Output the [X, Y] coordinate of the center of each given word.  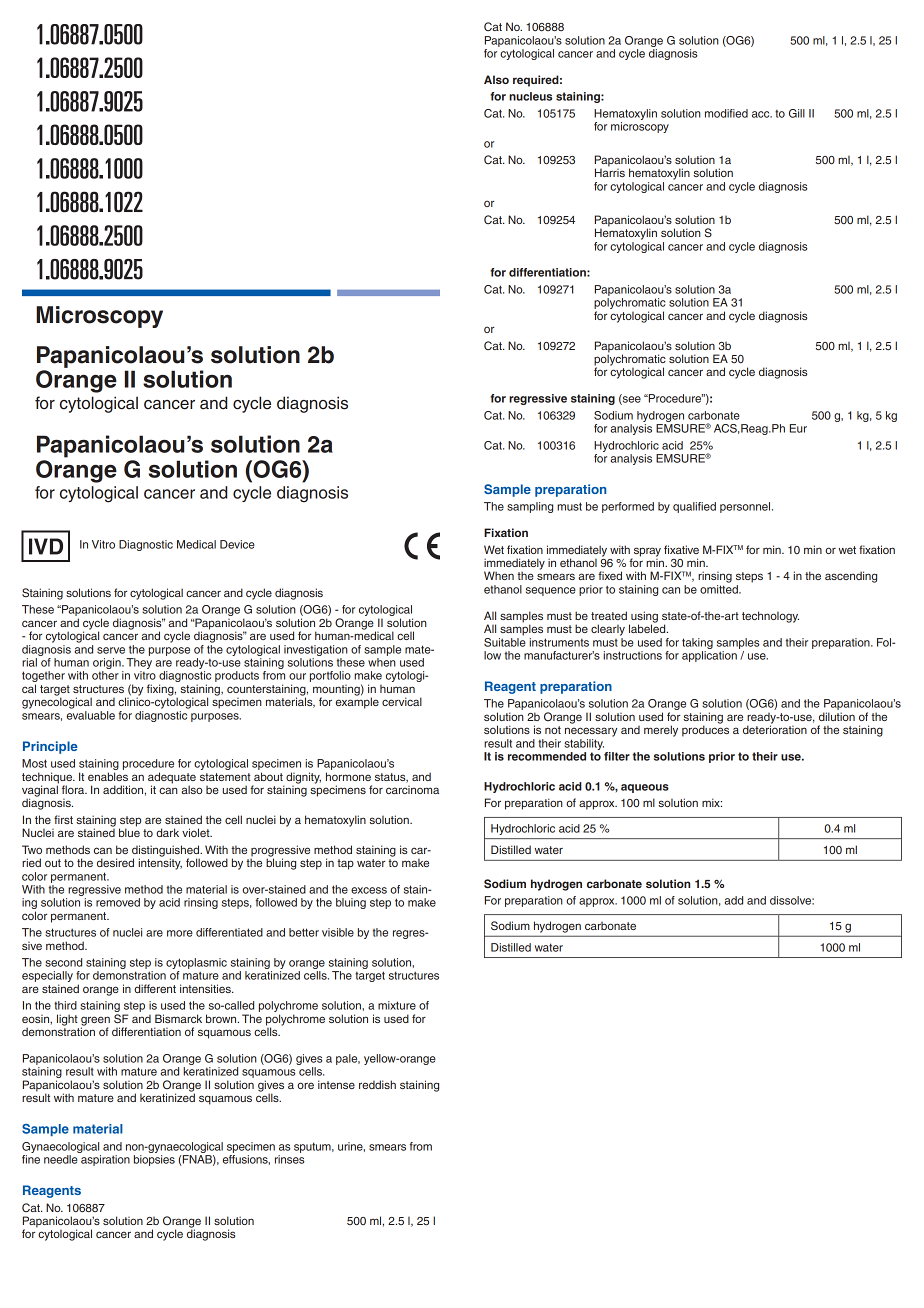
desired [115, 862]
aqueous [645, 788]
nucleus [530, 96]
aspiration [105, 1160]
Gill [797, 113]
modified [726, 113]
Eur [798, 428]
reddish [377, 1084]
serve [111, 650]
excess [369, 890]
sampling [530, 507]
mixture [397, 1005]
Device [237, 544]
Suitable [505, 641]
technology [770, 617]
